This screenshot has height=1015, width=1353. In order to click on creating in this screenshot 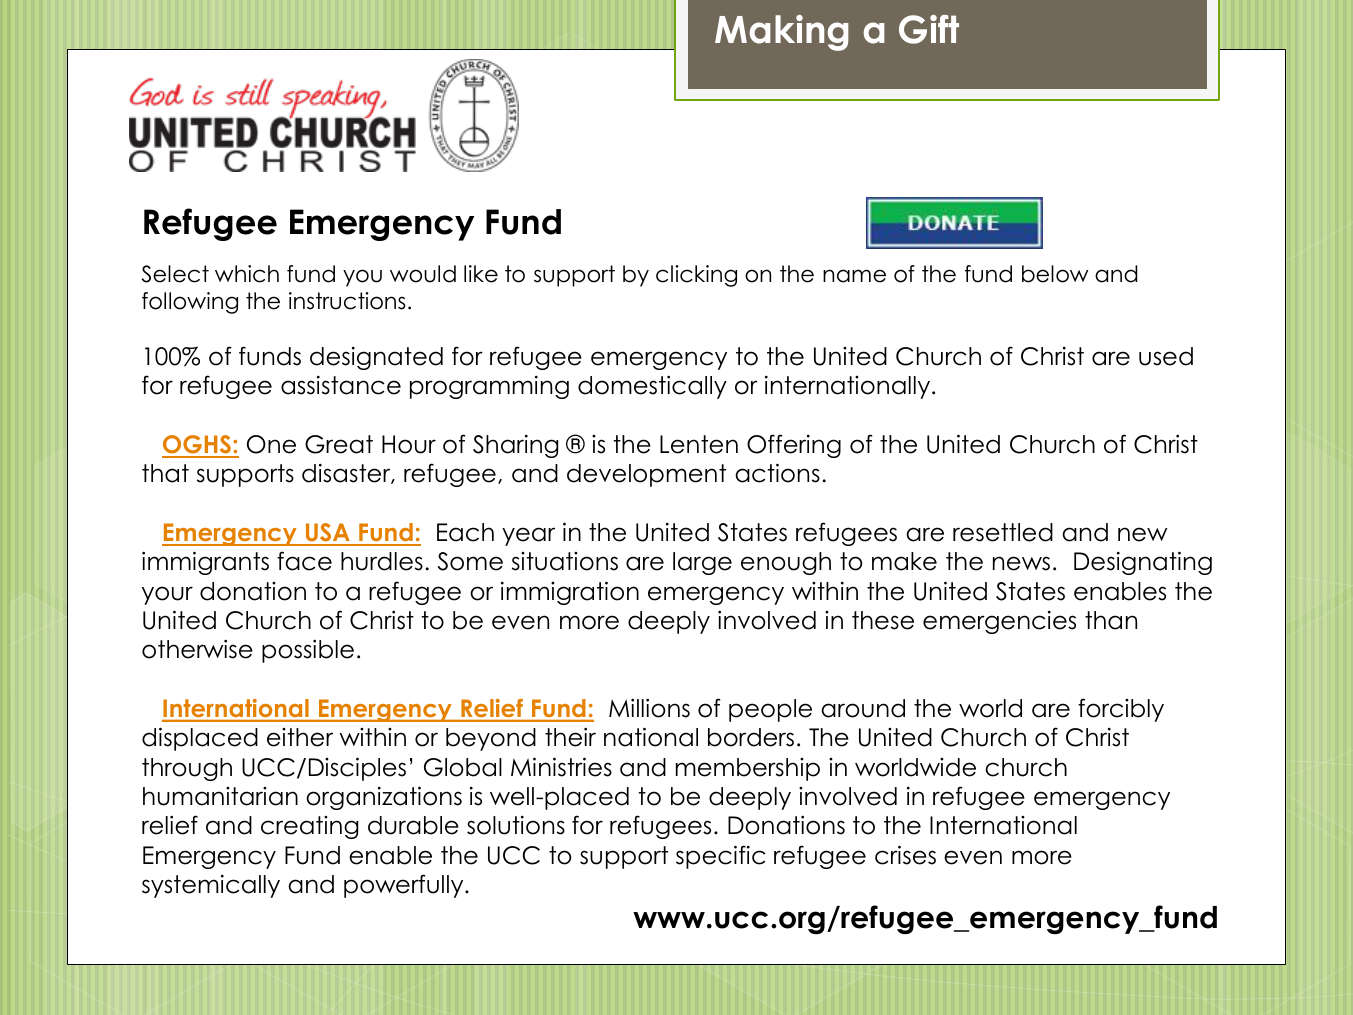, I will do `click(309, 827)`.
